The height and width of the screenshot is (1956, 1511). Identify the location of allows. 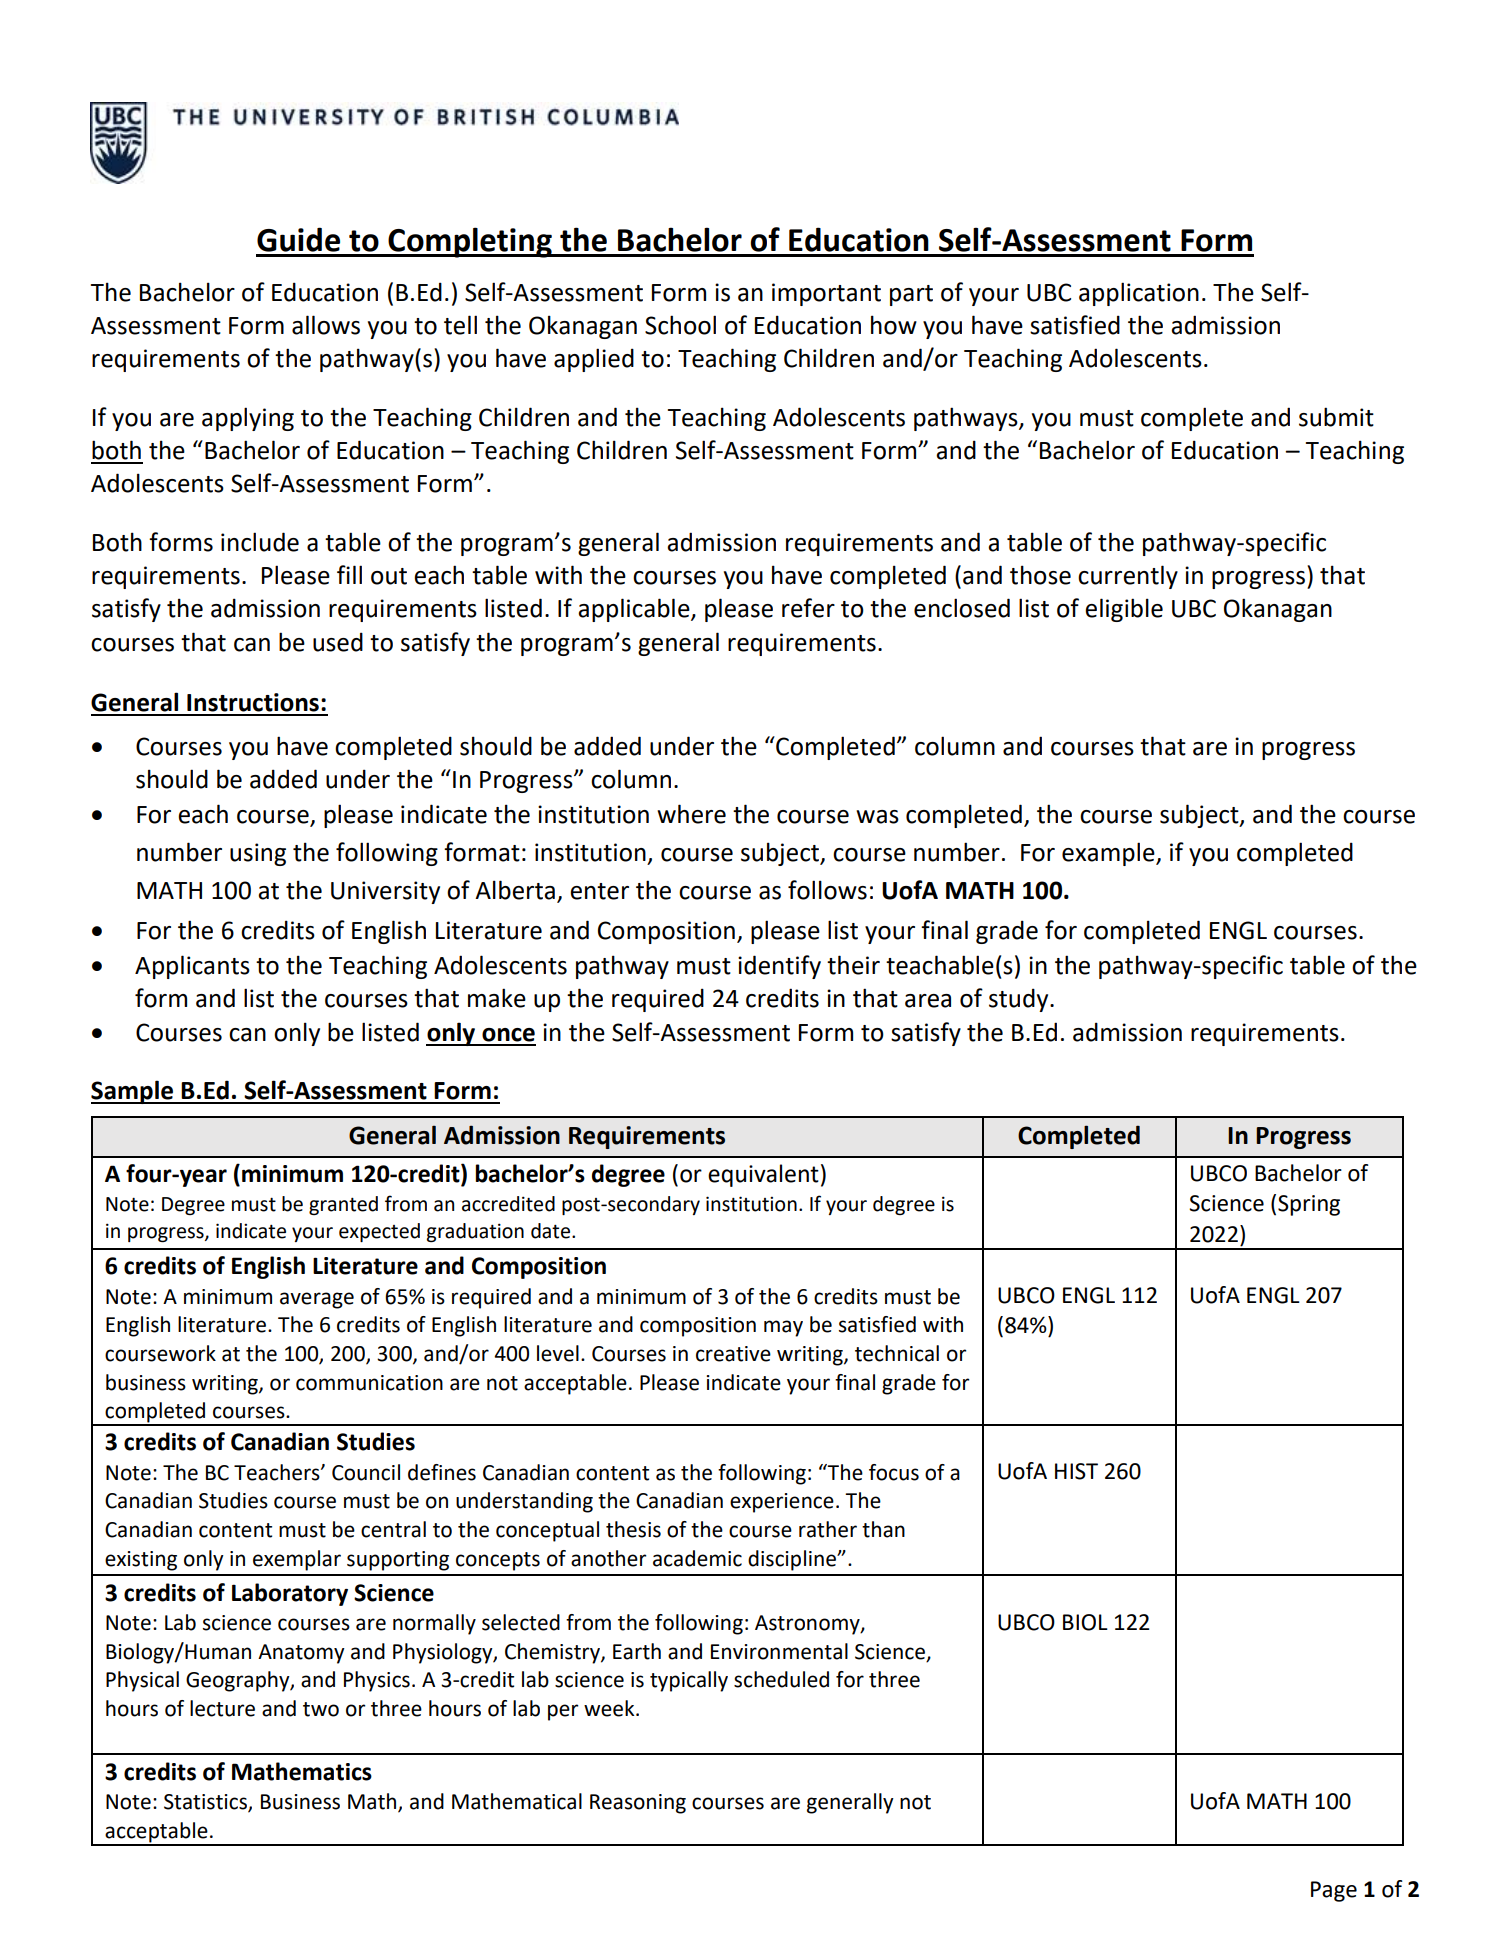
(326, 325).
